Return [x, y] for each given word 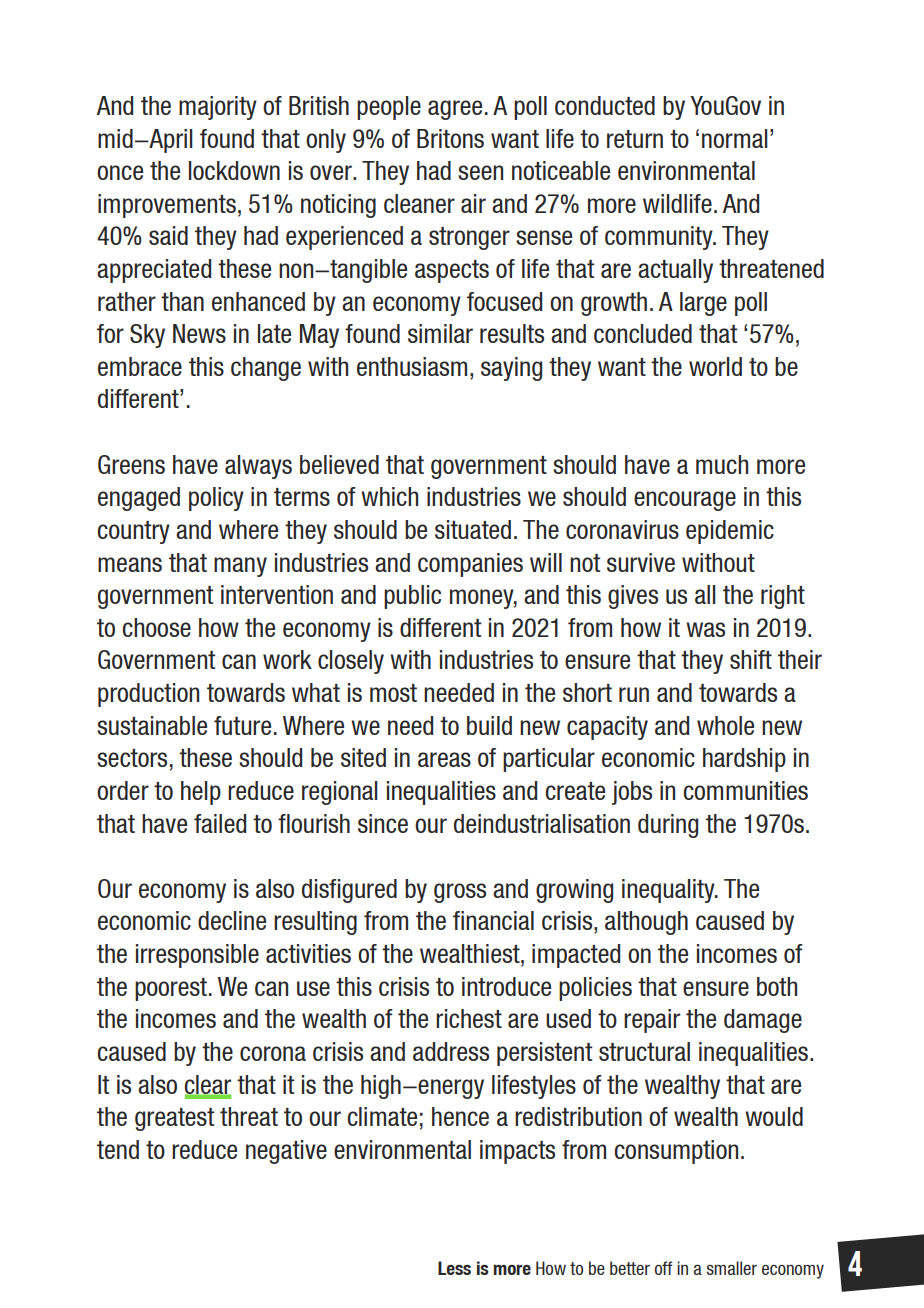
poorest [172, 989]
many [240, 567]
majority [218, 108]
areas [444, 759]
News [199, 333]
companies [470, 565]
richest [469, 1018]
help [201, 793]
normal [735, 138]
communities [745, 790]
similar [440, 333]
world [715, 366]
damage [763, 1021]
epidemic [730, 532]
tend [118, 1149]
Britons [450, 138]
